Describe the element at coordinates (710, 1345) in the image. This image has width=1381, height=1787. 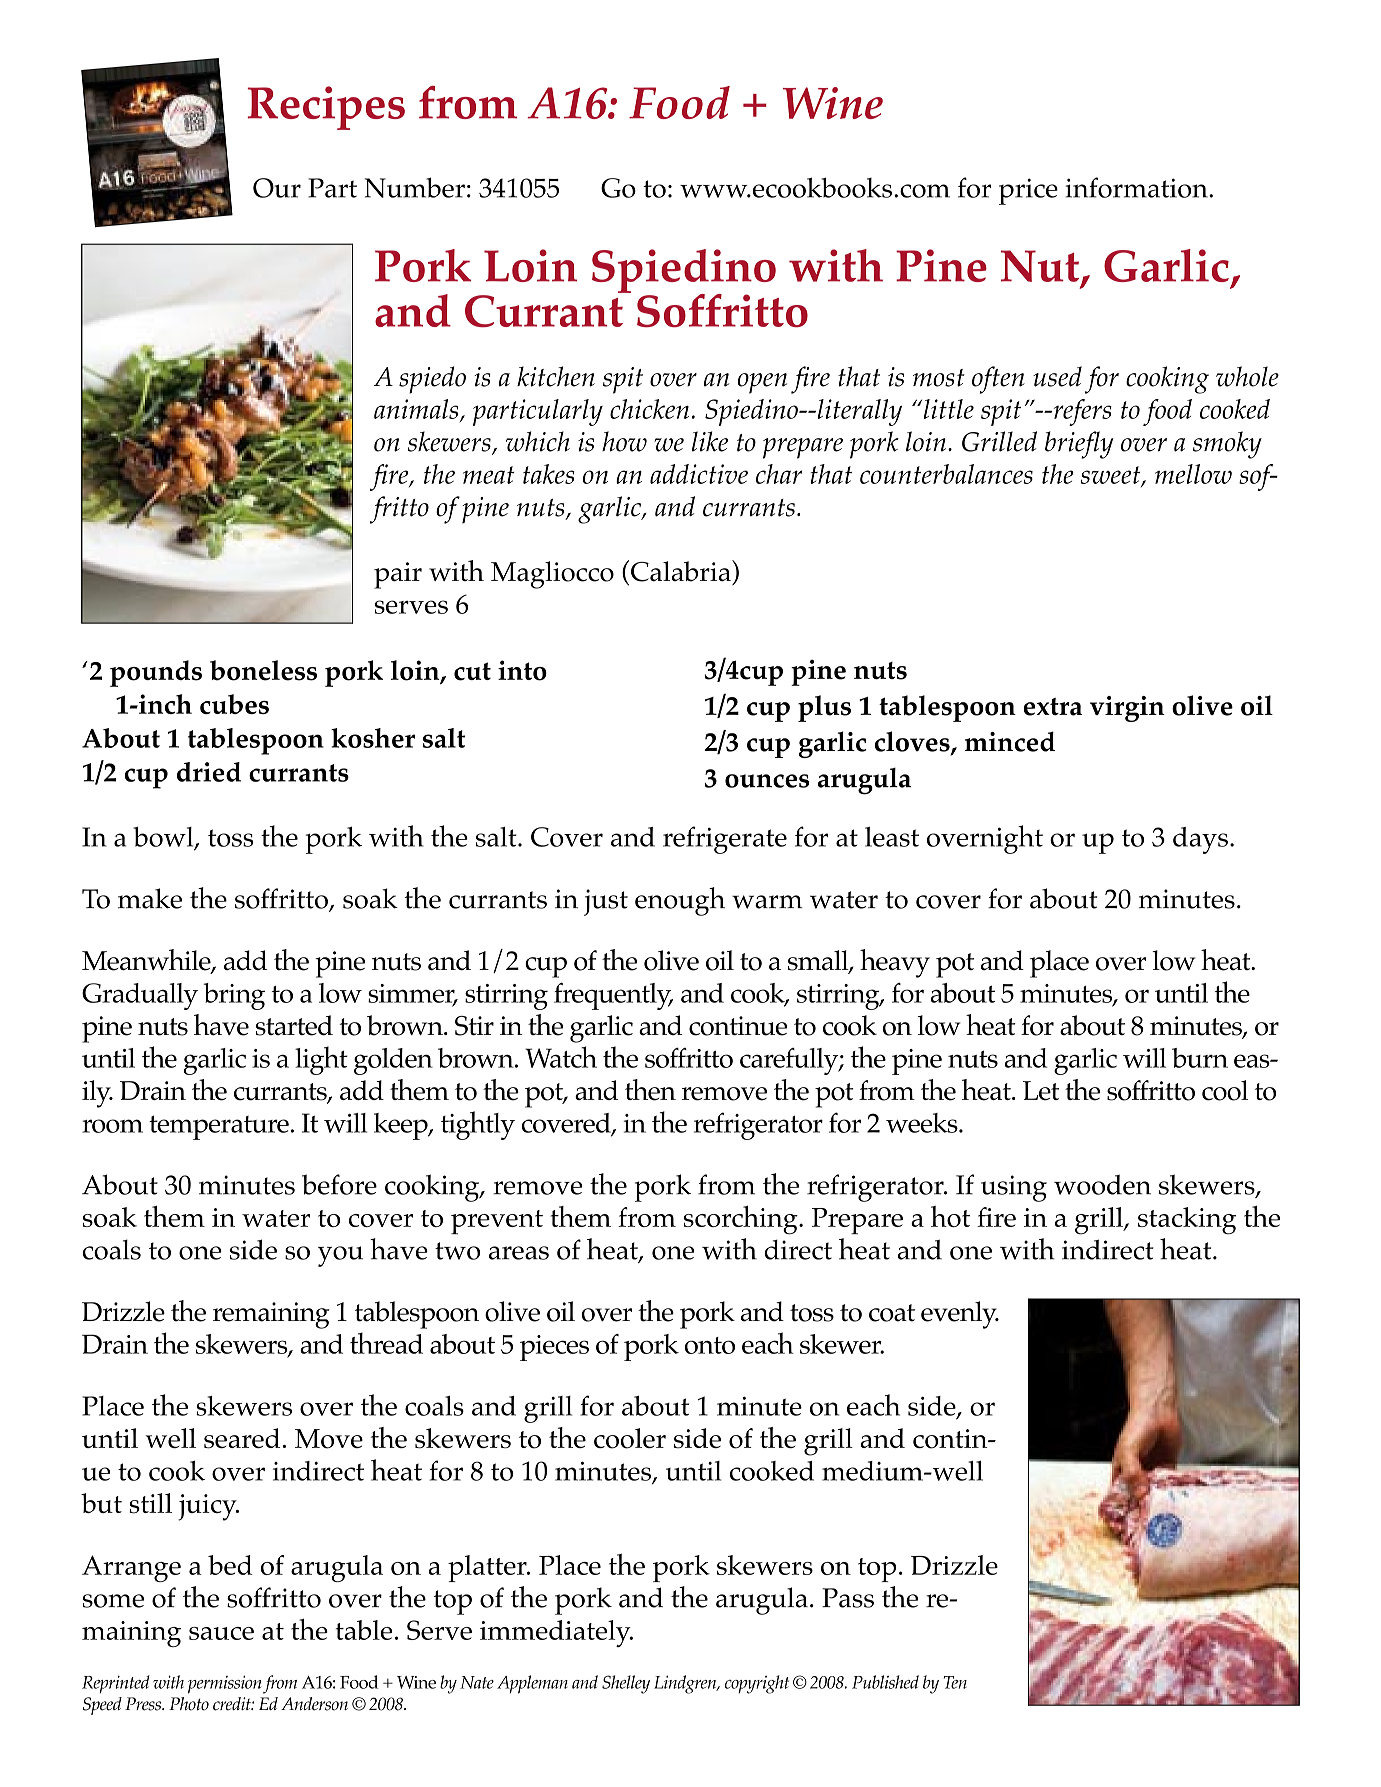
I see `onto` at that location.
